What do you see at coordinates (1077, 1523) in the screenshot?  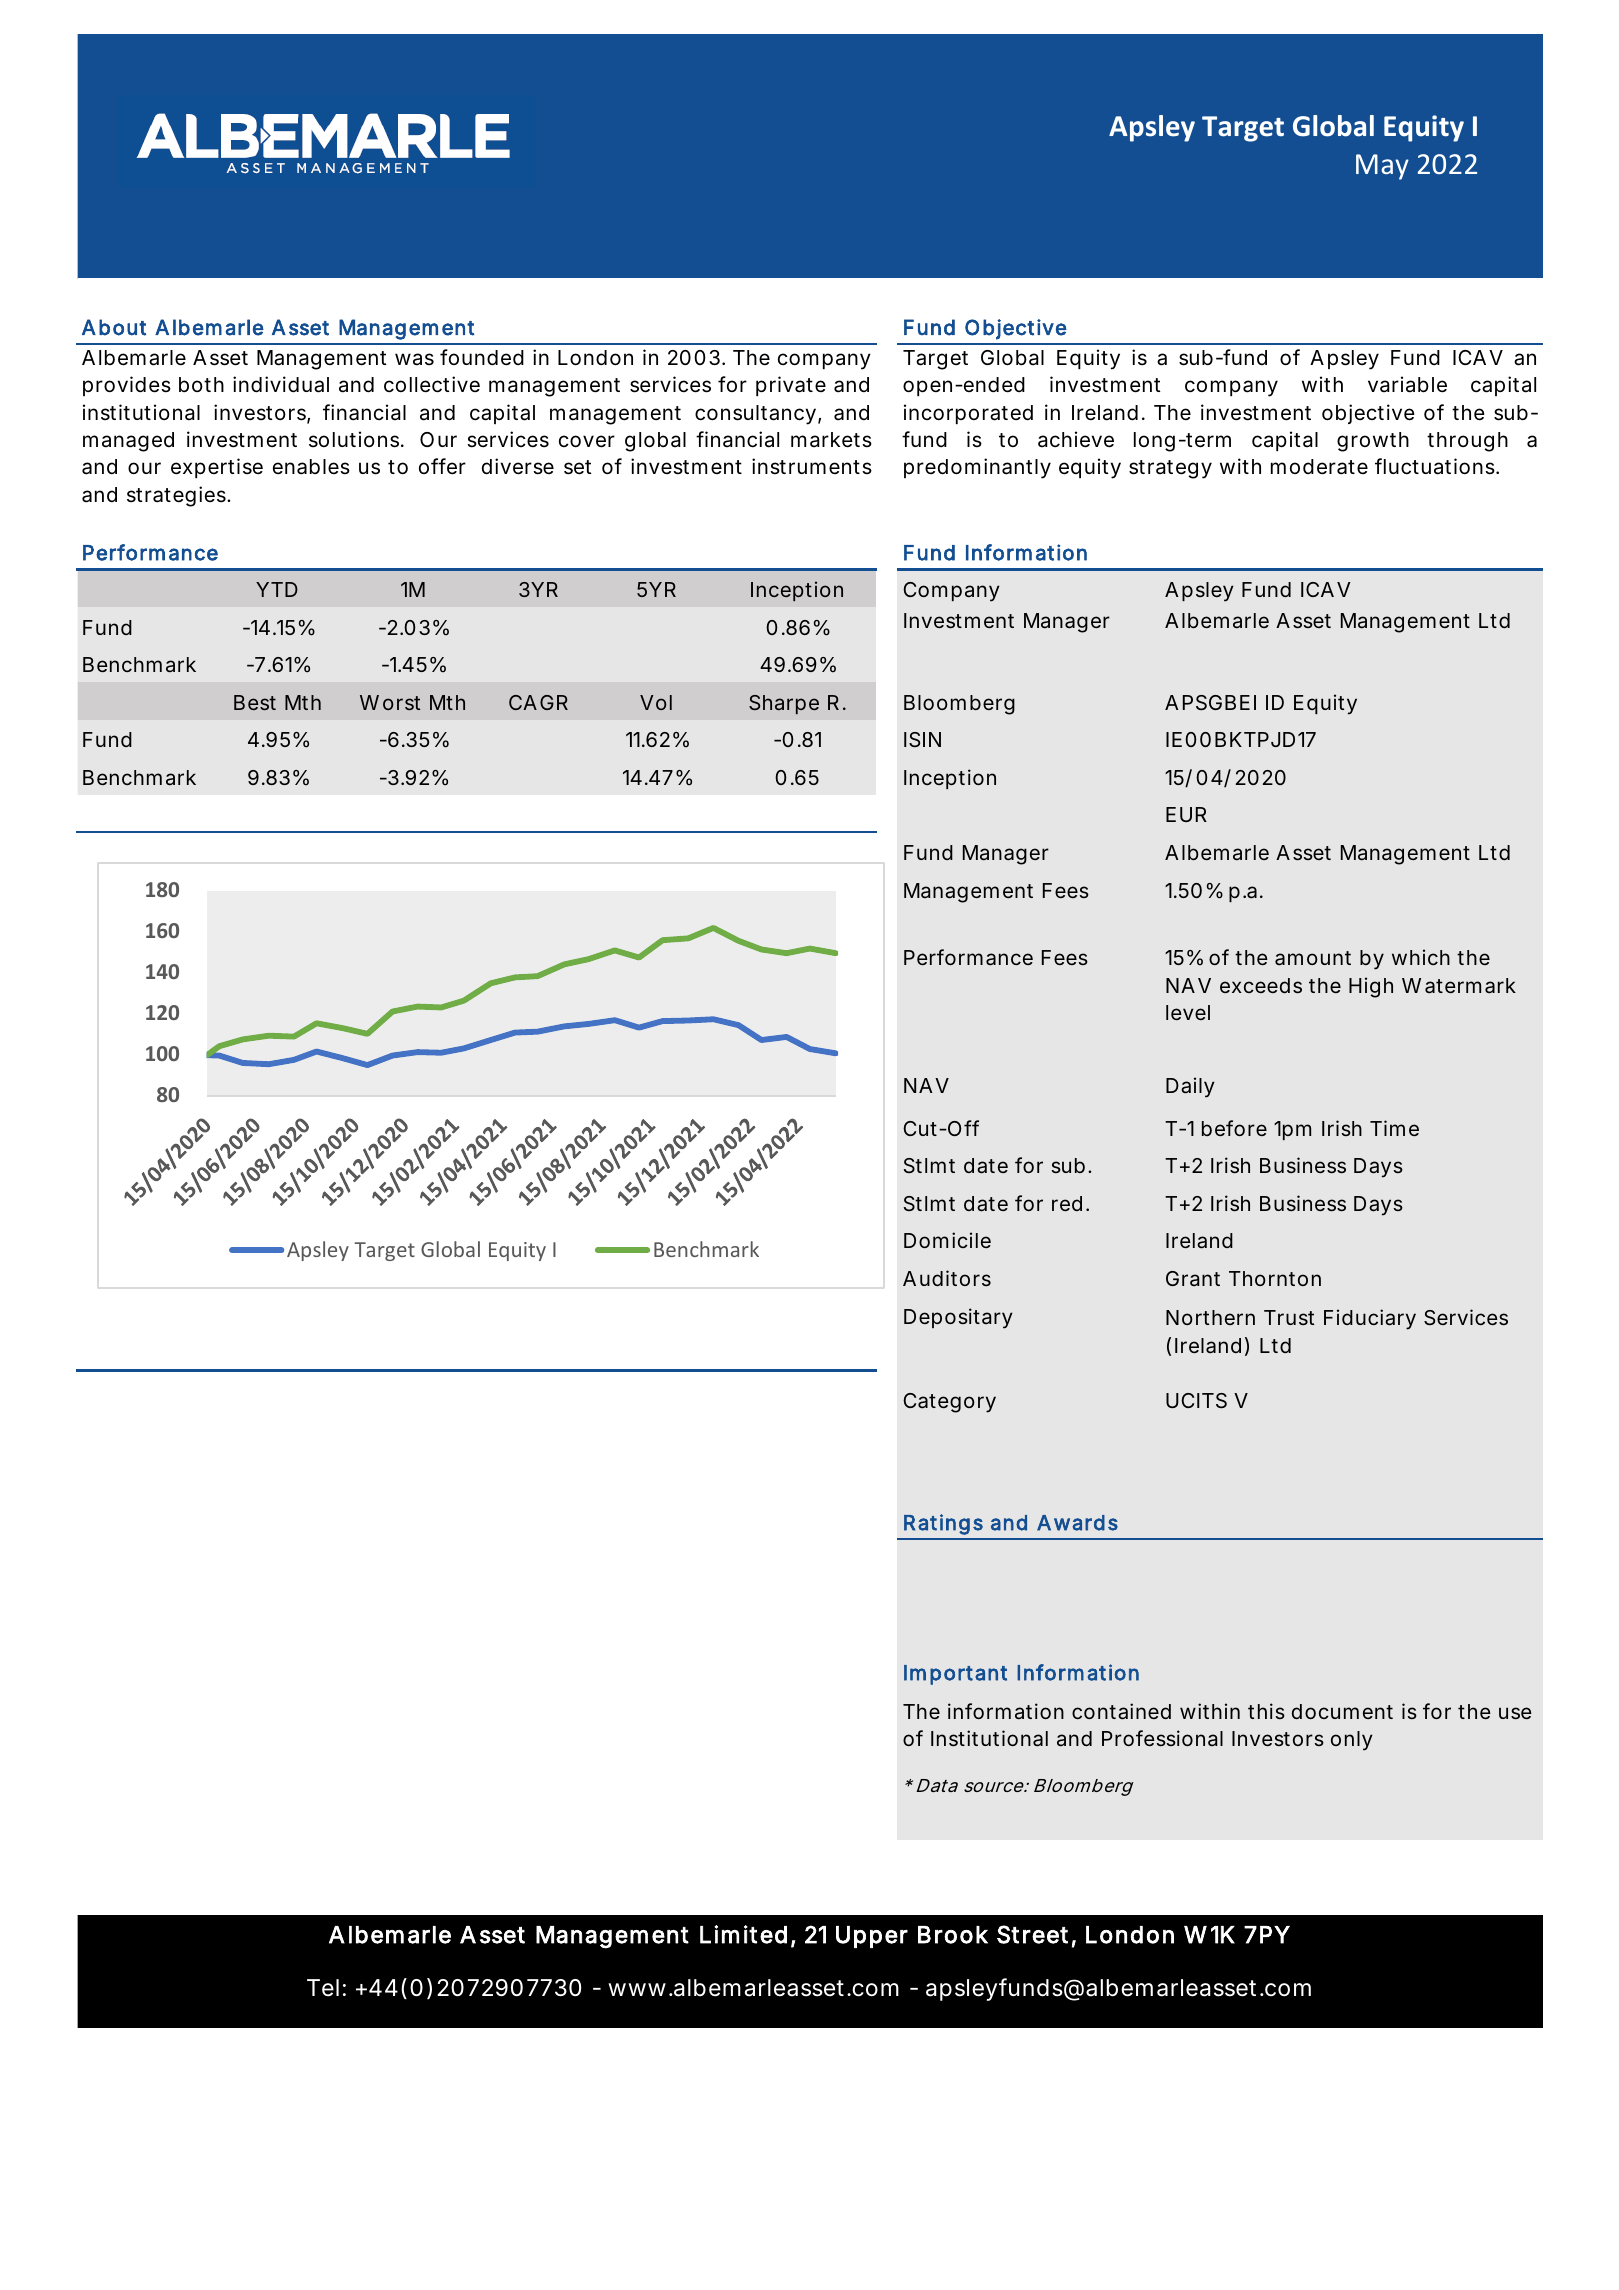 I see `Awards` at bounding box center [1077, 1523].
